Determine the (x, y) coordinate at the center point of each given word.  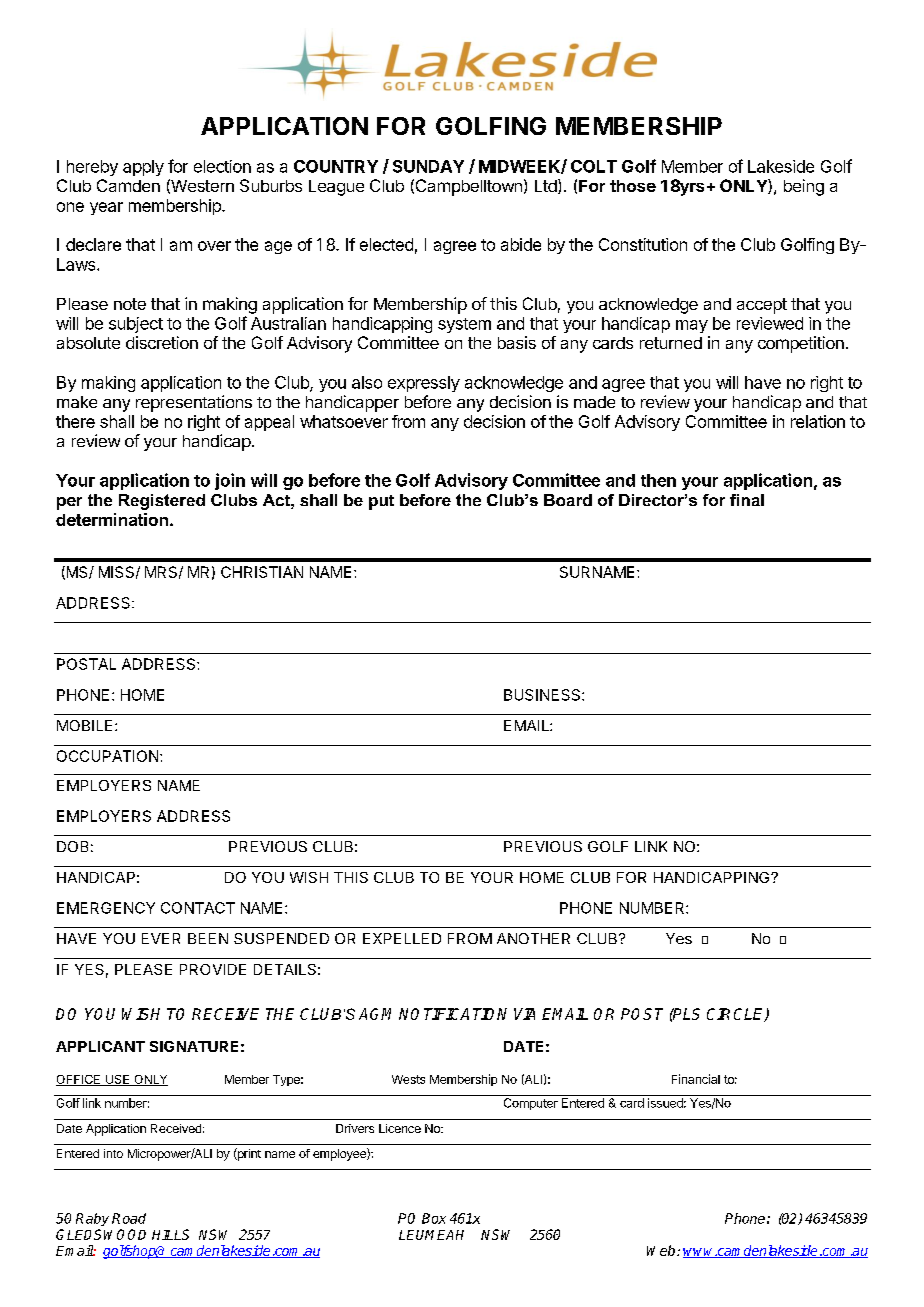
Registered (162, 502)
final (747, 500)
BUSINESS (543, 695)
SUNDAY (428, 166)
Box (434, 1218)
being (804, 187)
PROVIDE (213, 969)
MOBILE (86, 725)
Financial (696, 1079)
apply (143, 168)
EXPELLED (402, 938)
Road (129, 1218)
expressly (424, 384)
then (658, 480)
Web (662, 1250)
